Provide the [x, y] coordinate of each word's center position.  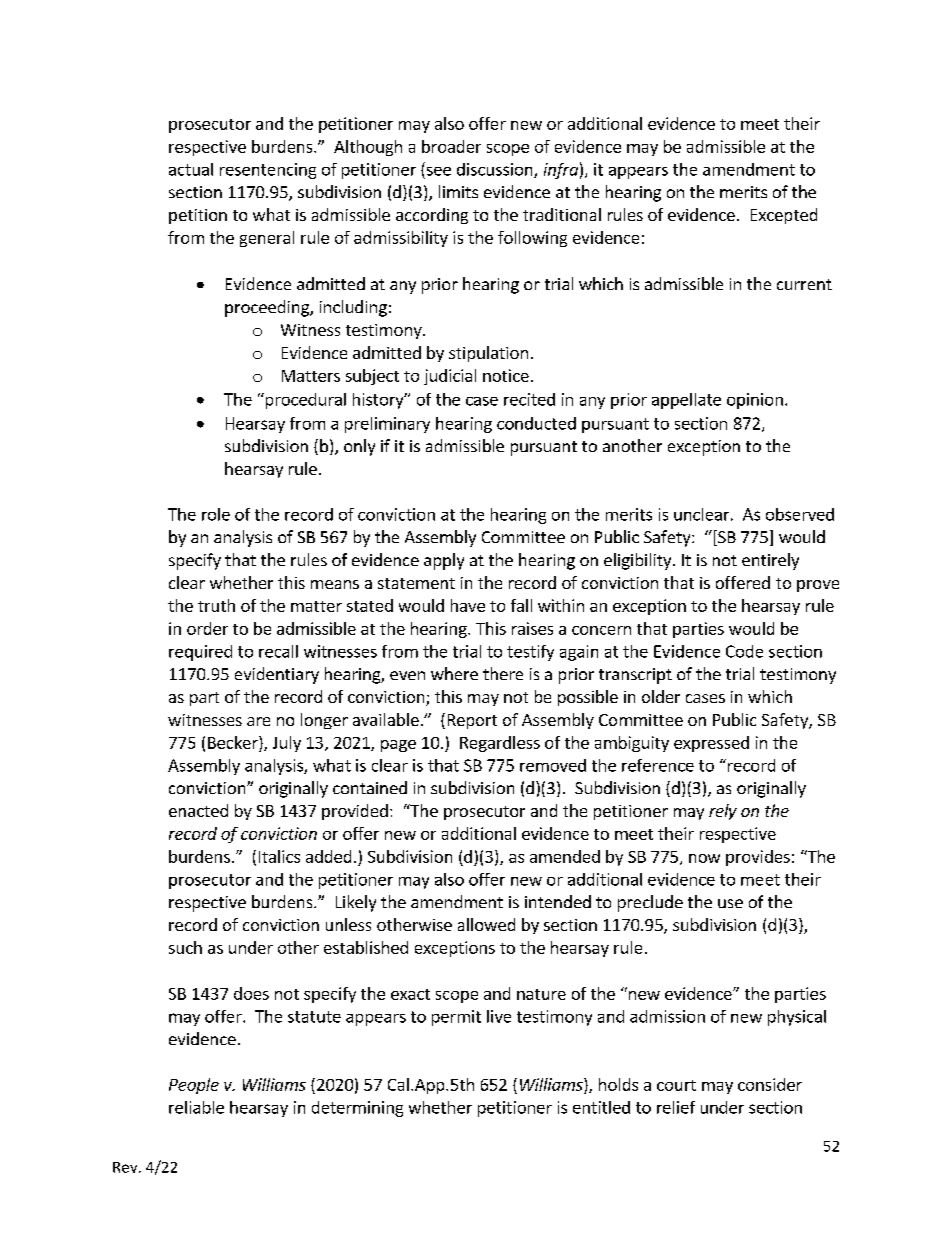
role [216, 514]
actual [191, 169]
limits [458, 191]
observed [800, 514]
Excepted [784, 216]
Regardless [500, 744]
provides [758, 858]
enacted [198, 810]
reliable [196, 1107]
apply [444, 561]
